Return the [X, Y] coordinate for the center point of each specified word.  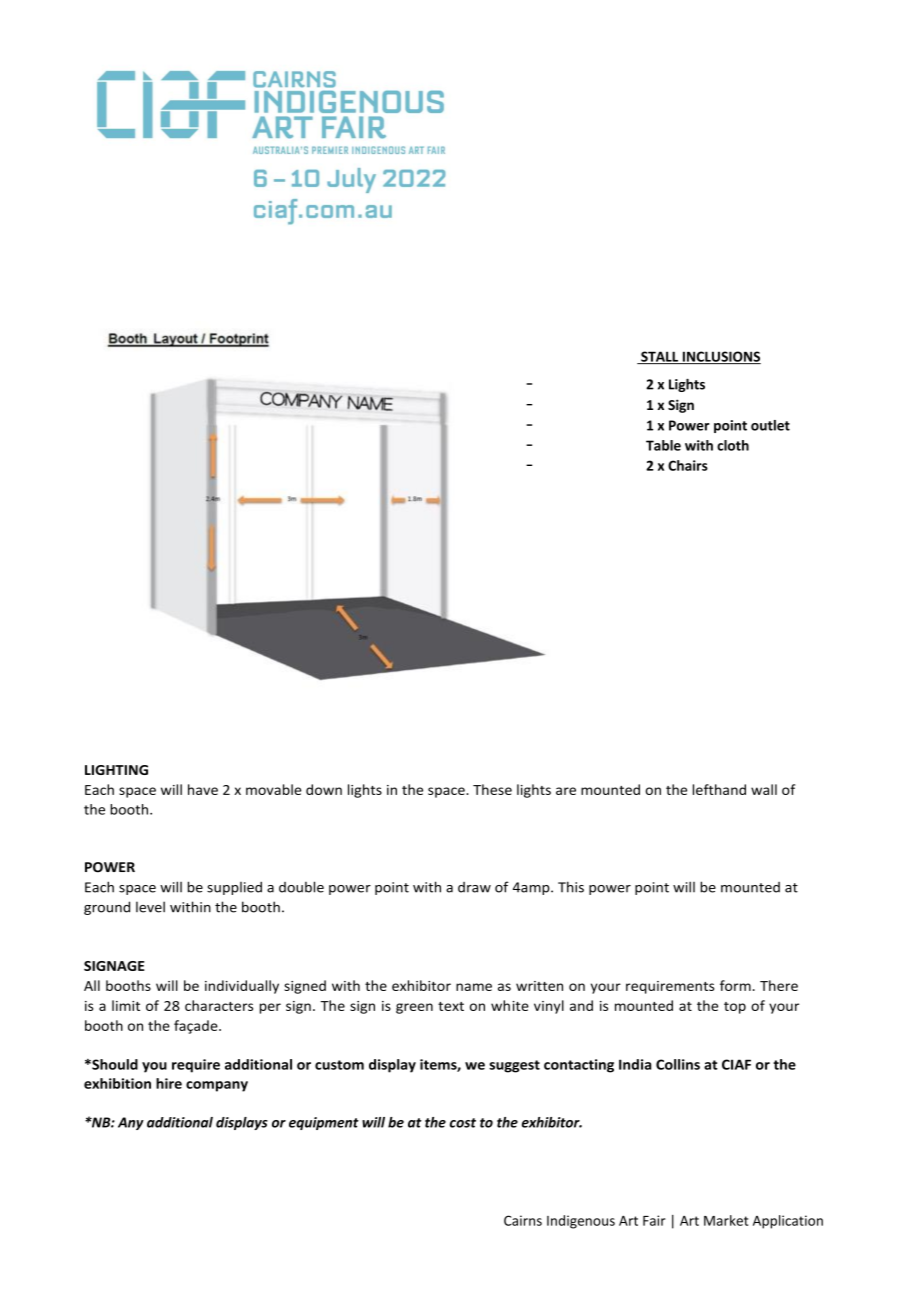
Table [663, 445]
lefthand [719, 789]
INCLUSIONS [720, 357]
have [203, 789]
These [492, 789]
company [217, 1086]
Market [726, 1220]
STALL [660, 357]
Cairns [523, 1220]
